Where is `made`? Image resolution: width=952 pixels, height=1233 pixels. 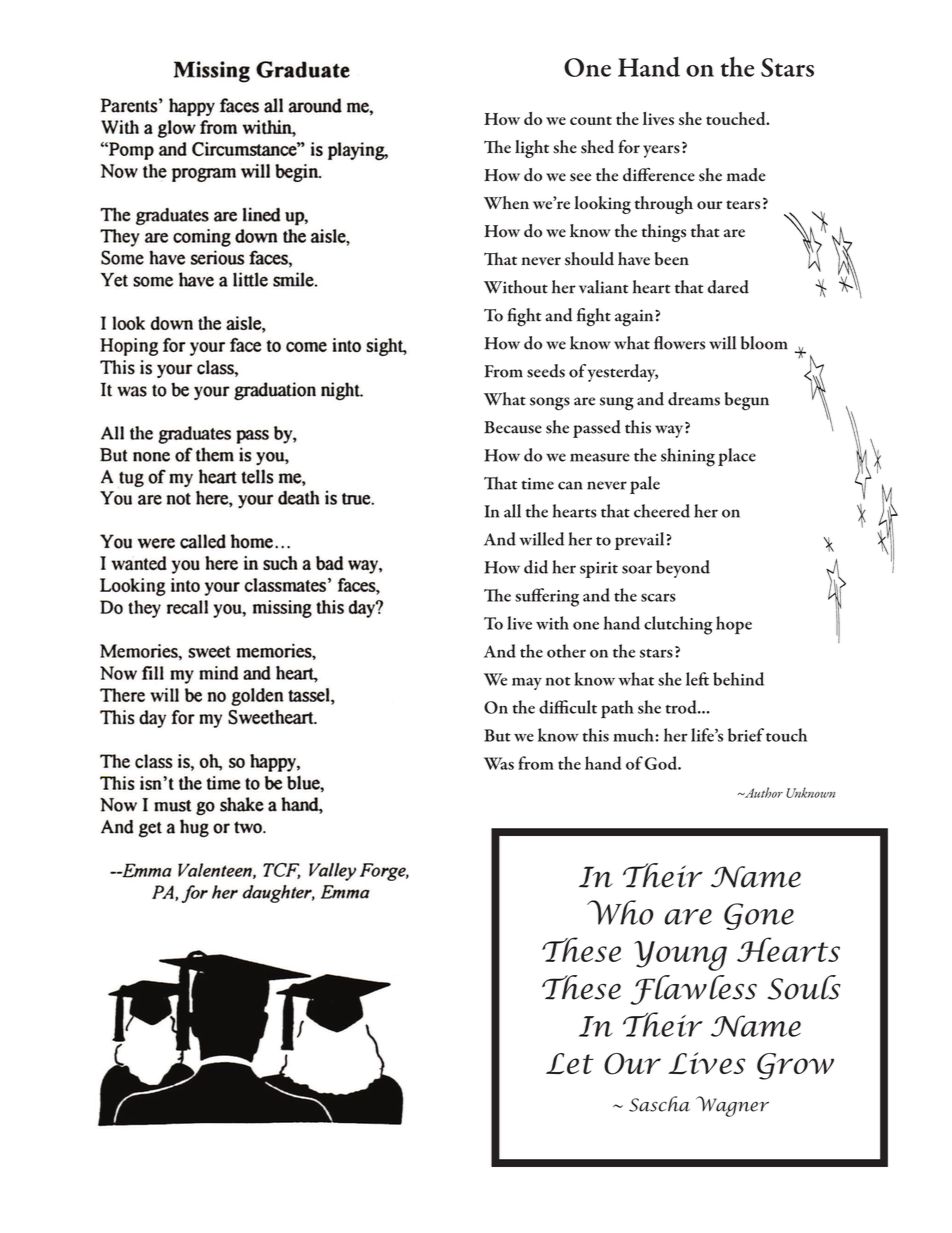
made is located at coordinates (746, 175).
